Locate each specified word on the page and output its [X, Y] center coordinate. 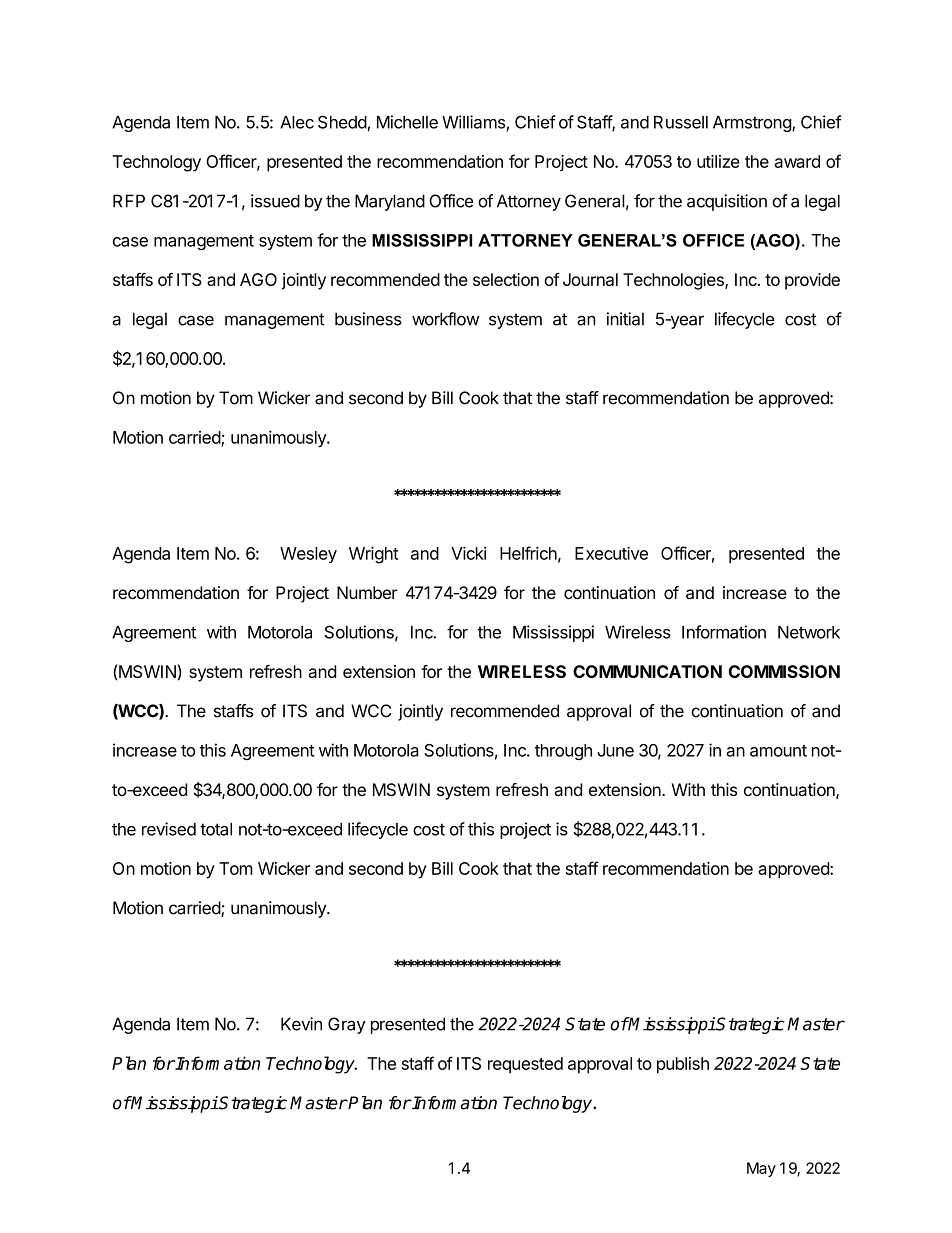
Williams [473, 122]
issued [275, 201]
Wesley [308, 555]
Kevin [301, 1024]
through [563, 752]
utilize [718, 161]
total [216, 829]
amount [778, 751]
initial [625, 319]
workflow [445, 319]
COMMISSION [784, 671]
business [368, 319]
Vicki [468, 553]
